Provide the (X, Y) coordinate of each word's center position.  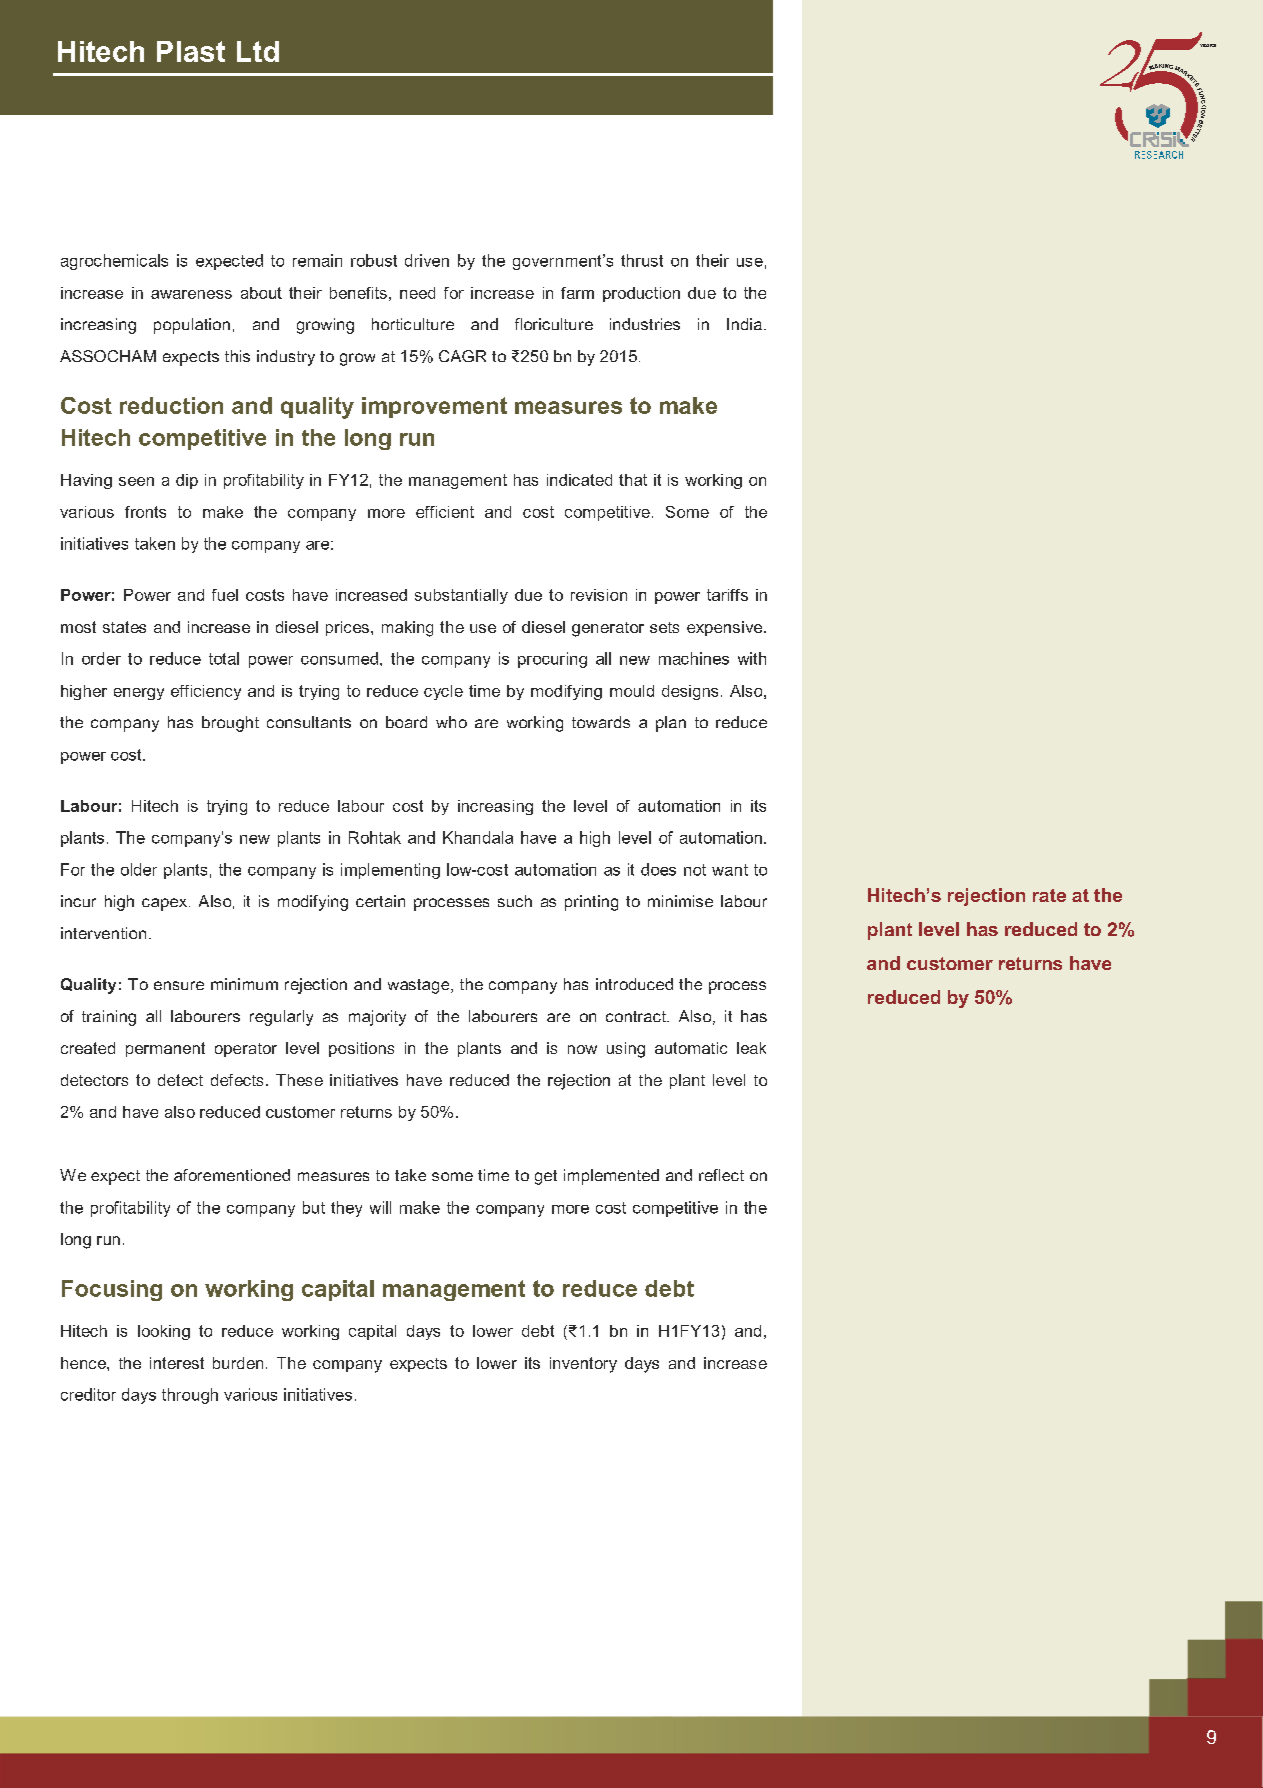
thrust (642, 260)
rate (1049, 895)
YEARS (1208, 45)
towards (601, 722)
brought (230, 724)
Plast (191, 51)
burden (238, 1363)
